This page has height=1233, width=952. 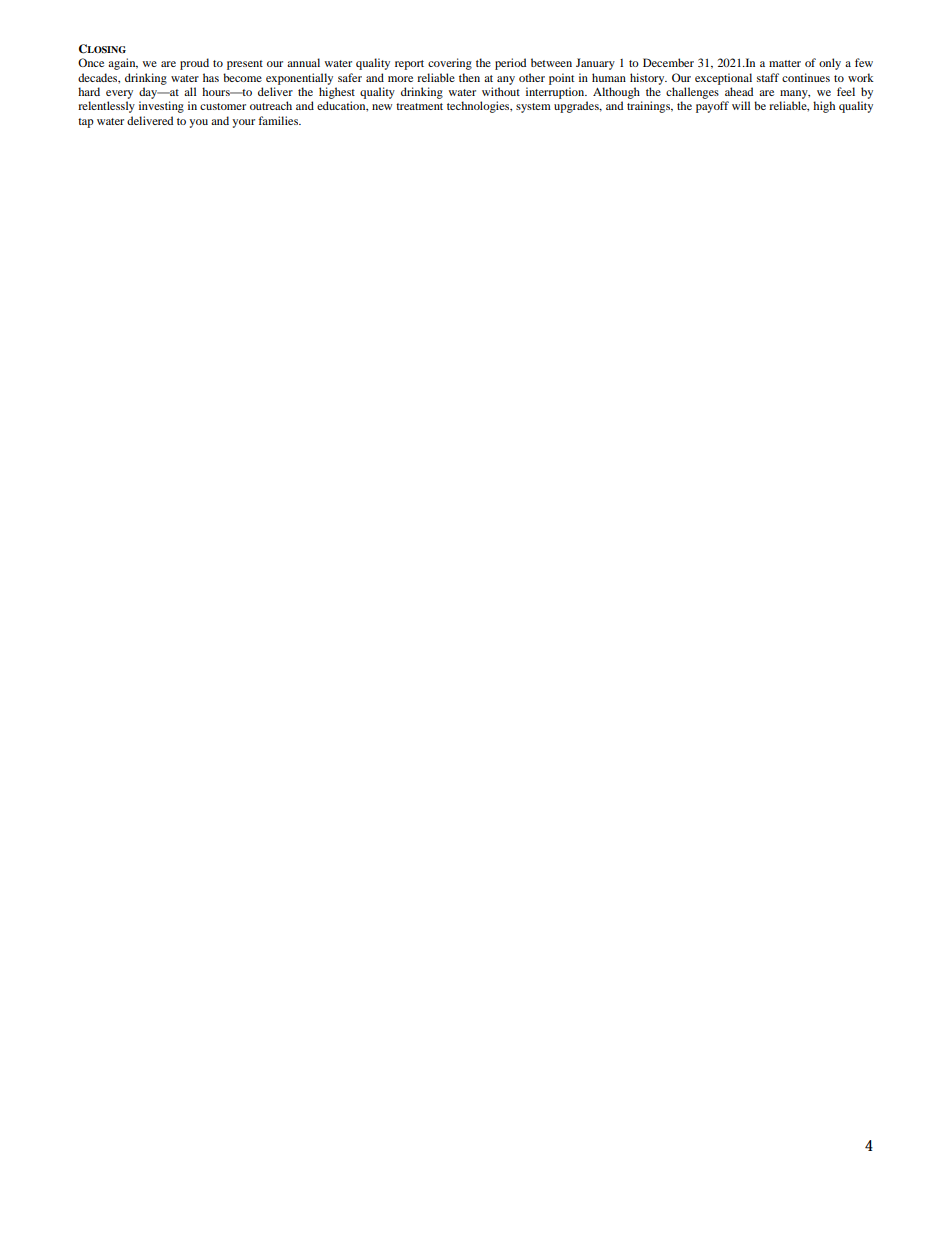 I want to click on payoff, so click(x=712, y=107).
